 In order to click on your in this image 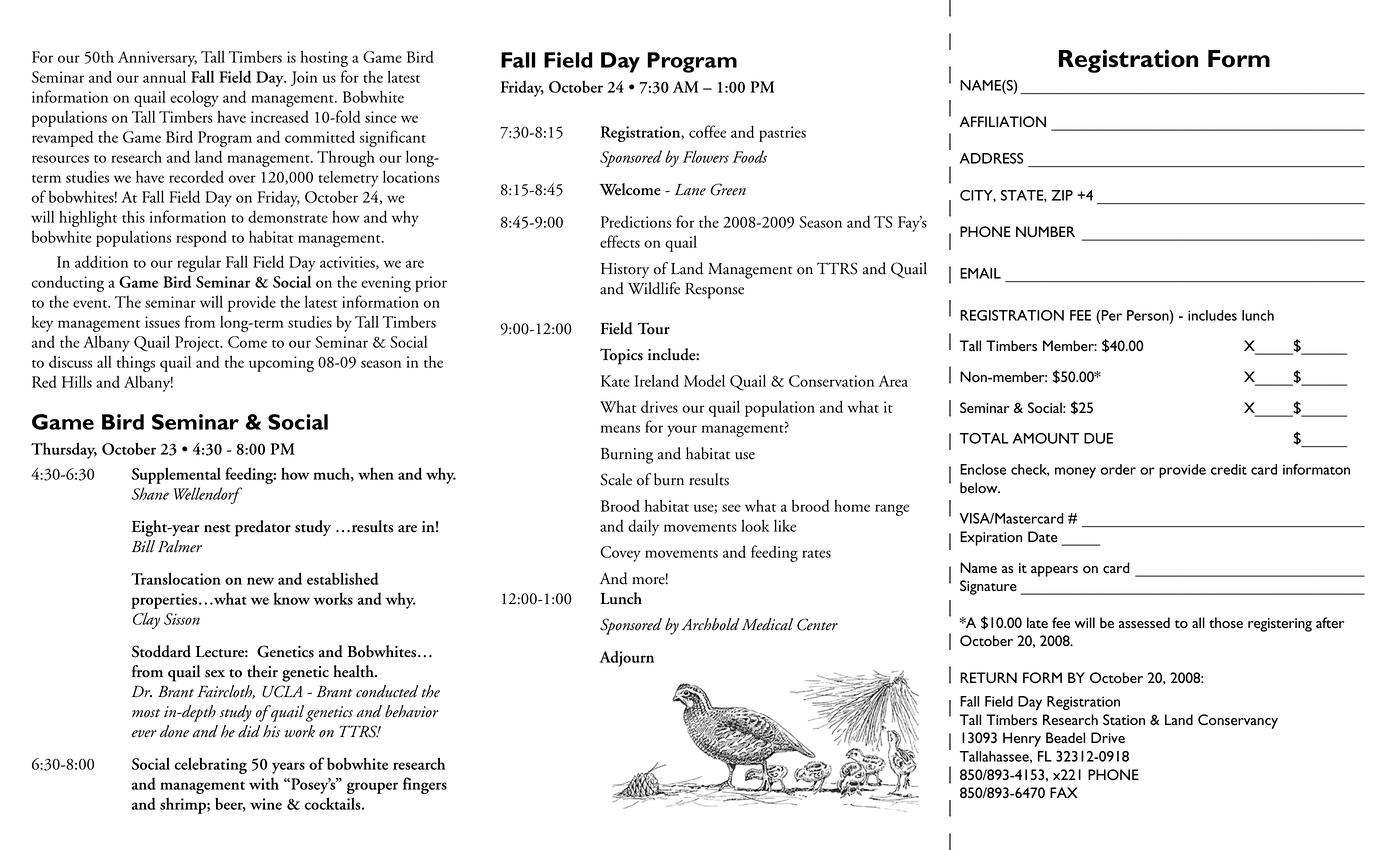, I will do `click(682, 431)`.
